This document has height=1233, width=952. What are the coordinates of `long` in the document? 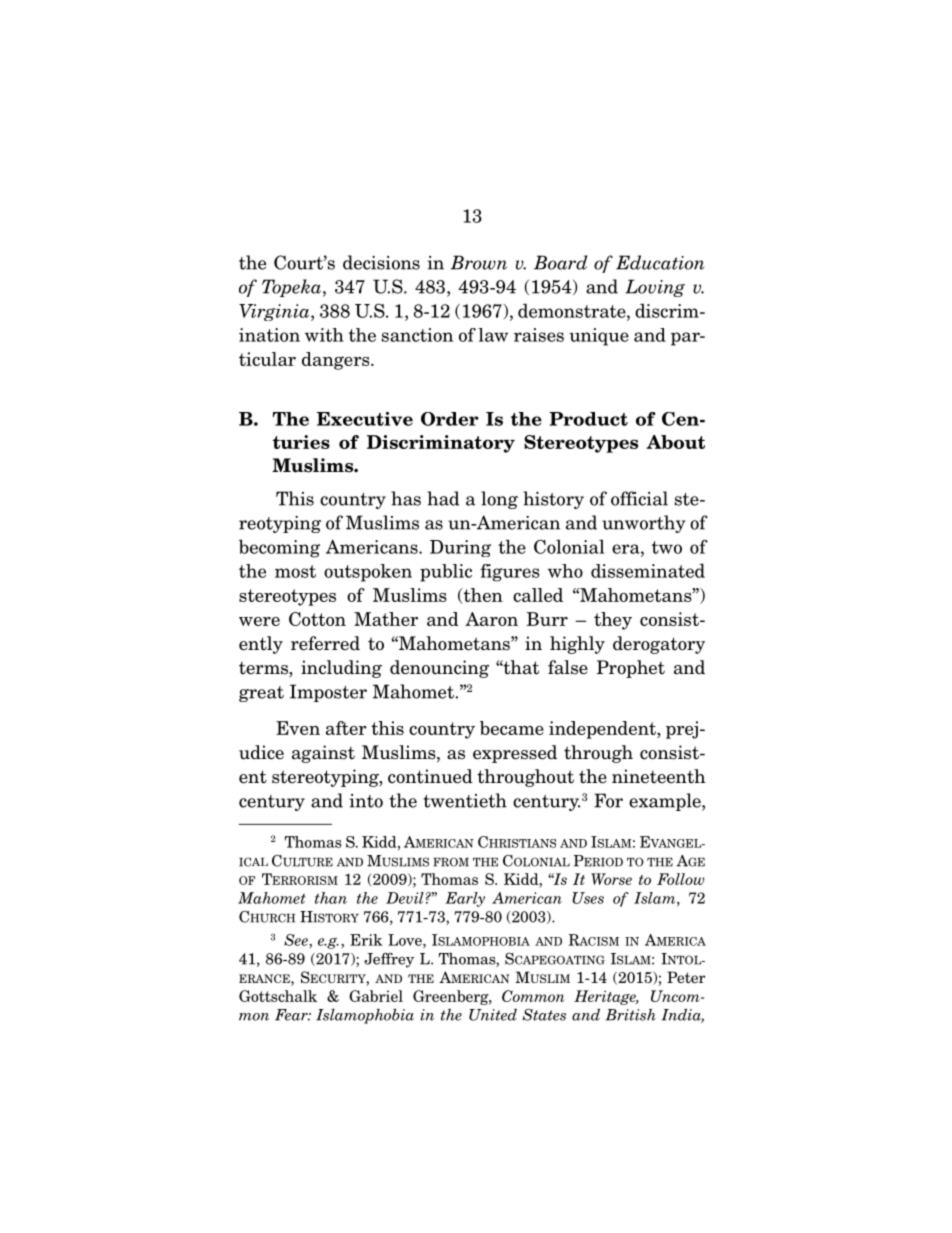 It's located at (499, 500).
